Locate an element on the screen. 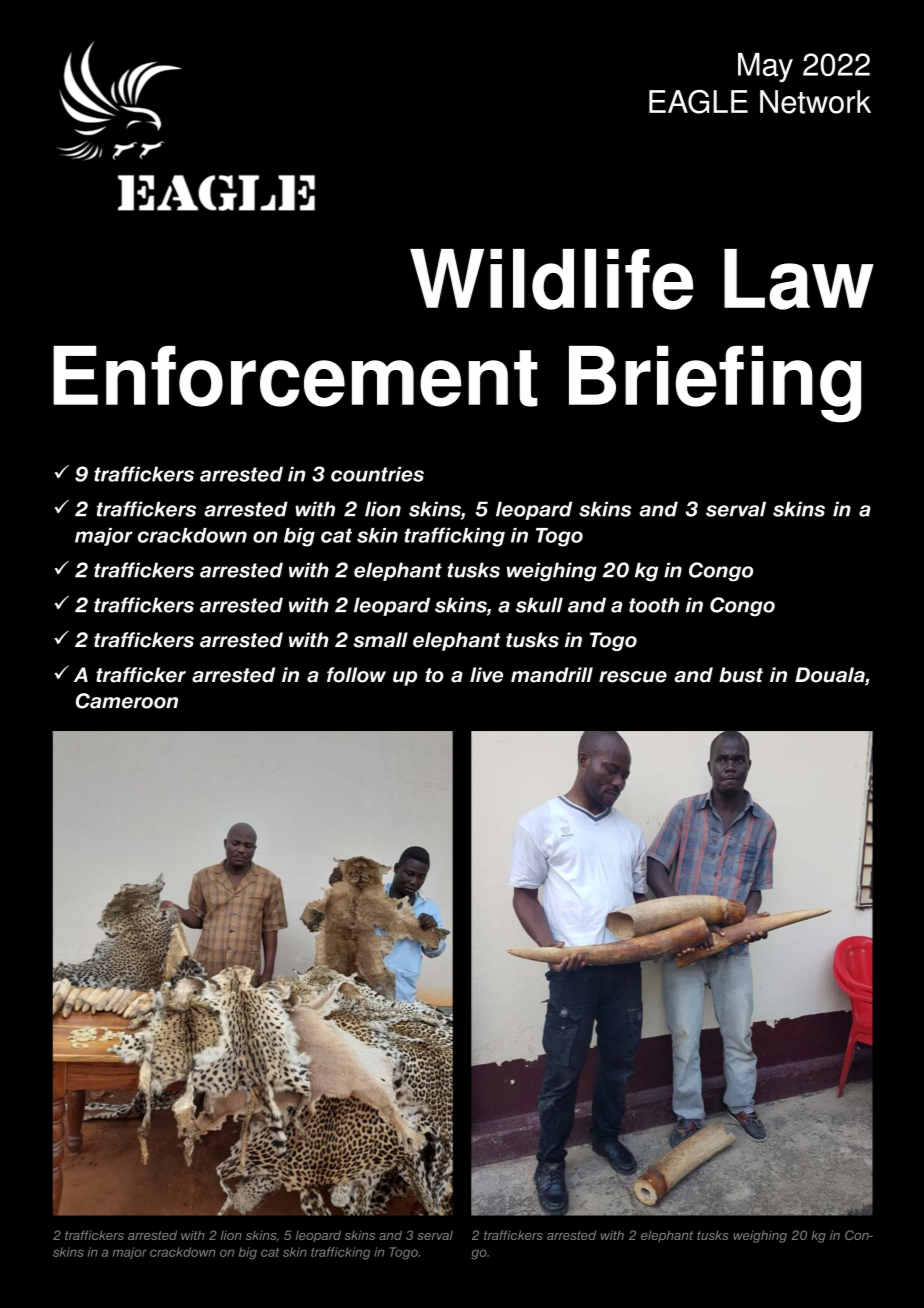 The width and height of the screenshot is (924, 1308). Law is located at coordinates (799, 279).
